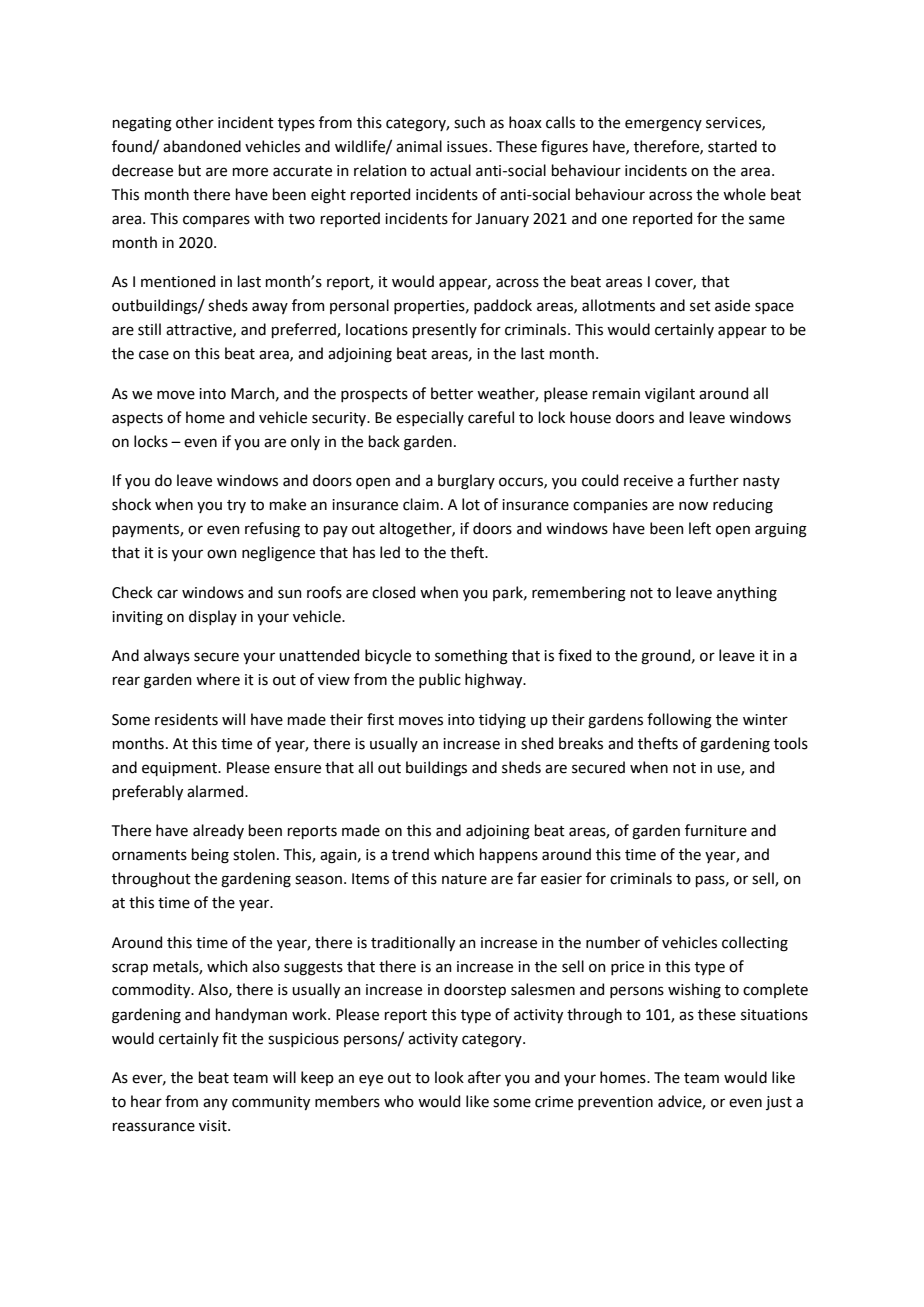  I want to click on nature, so click(464, 879).
